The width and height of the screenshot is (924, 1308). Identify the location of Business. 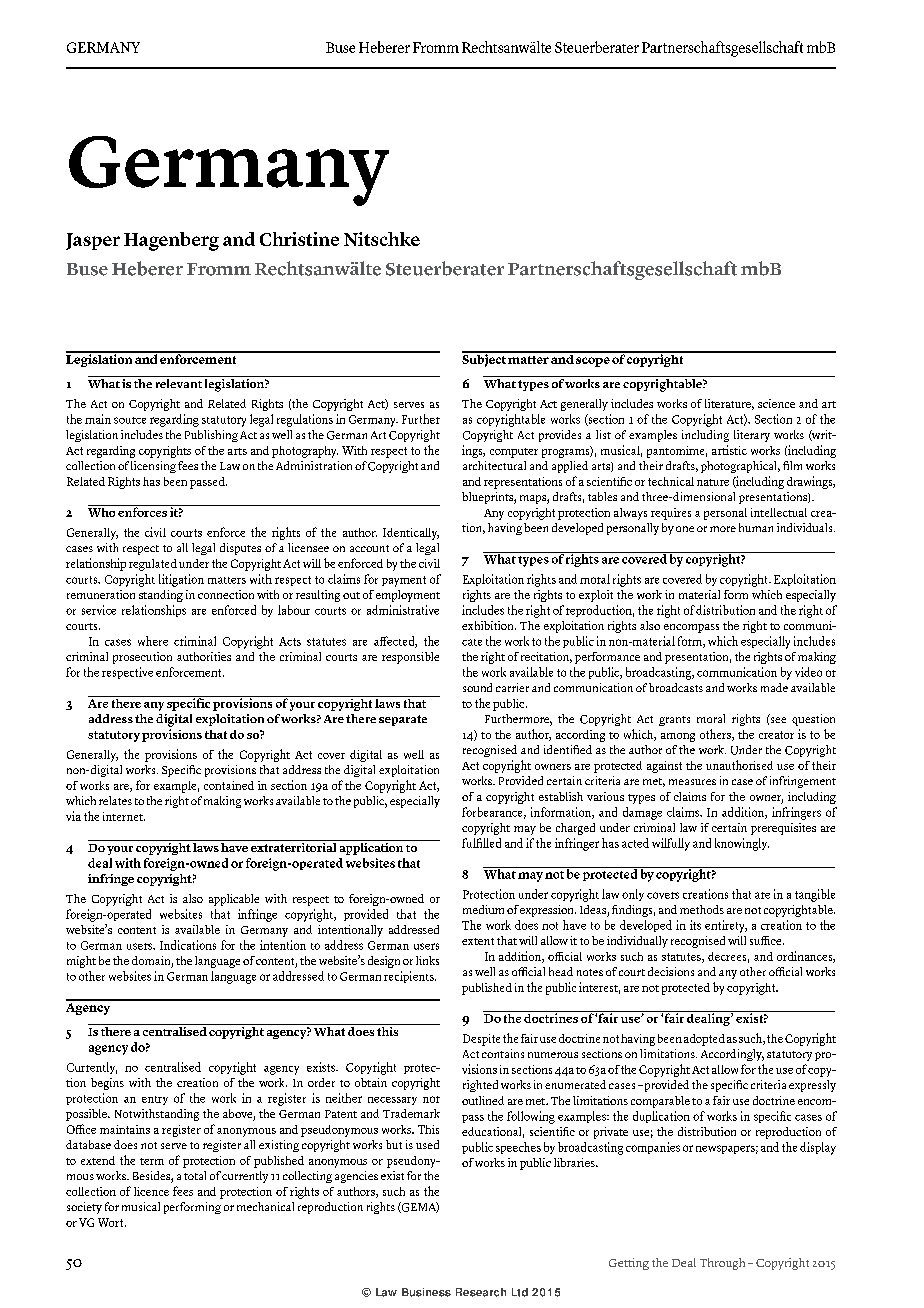
(426, 1292).
